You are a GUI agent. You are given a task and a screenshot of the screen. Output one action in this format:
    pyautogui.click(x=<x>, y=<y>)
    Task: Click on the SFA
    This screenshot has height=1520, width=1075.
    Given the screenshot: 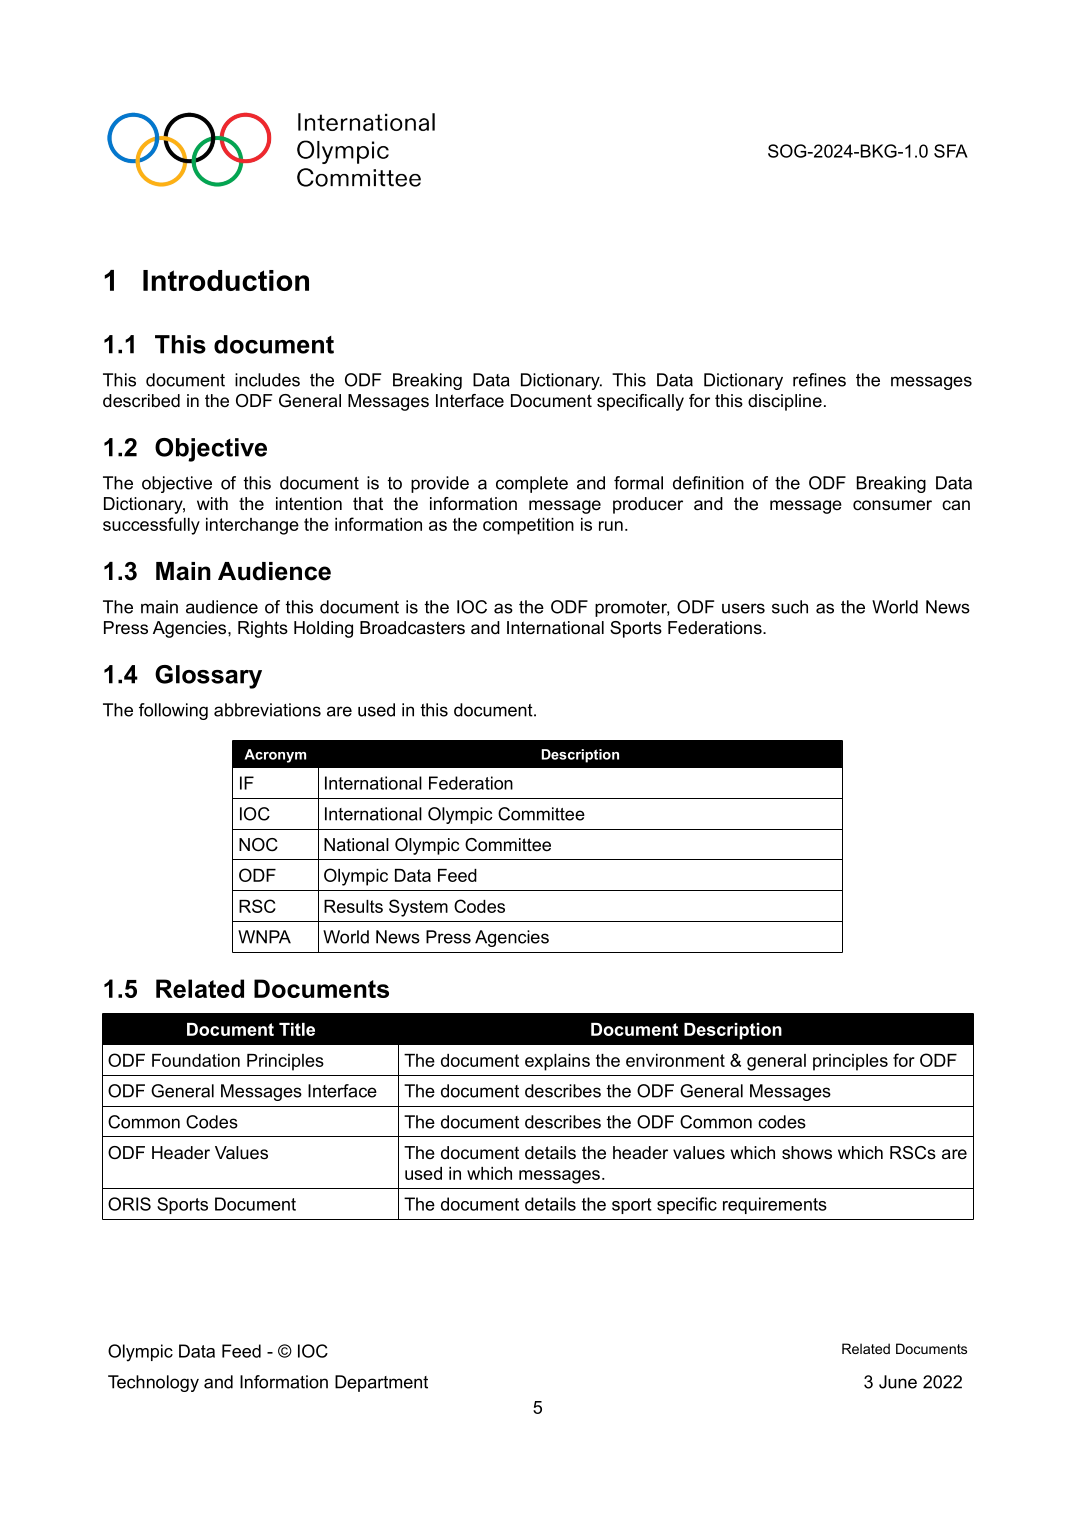 What is the action you would take?
    pyautogui.click(x=951, y=151)
